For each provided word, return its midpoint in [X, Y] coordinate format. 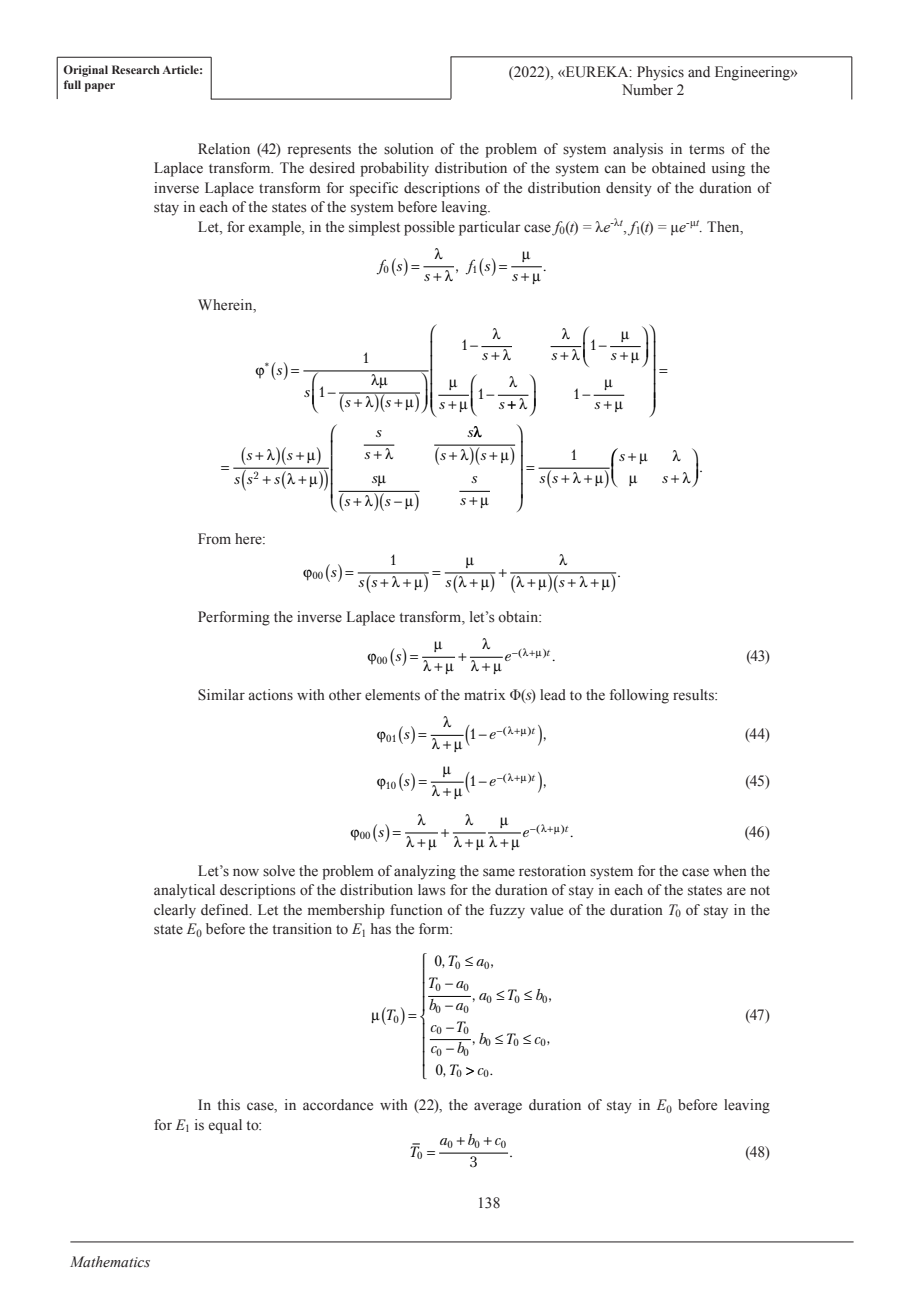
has [381, 929]
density [629, 189]
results [694, 695]
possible [429, 228]
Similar [221, 695]
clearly [175, 911]
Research [136, 69]
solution [409, 149]
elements [392, 695]
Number [647, 90]
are [736, 891]
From [214, 538]
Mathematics [110, 1262]
